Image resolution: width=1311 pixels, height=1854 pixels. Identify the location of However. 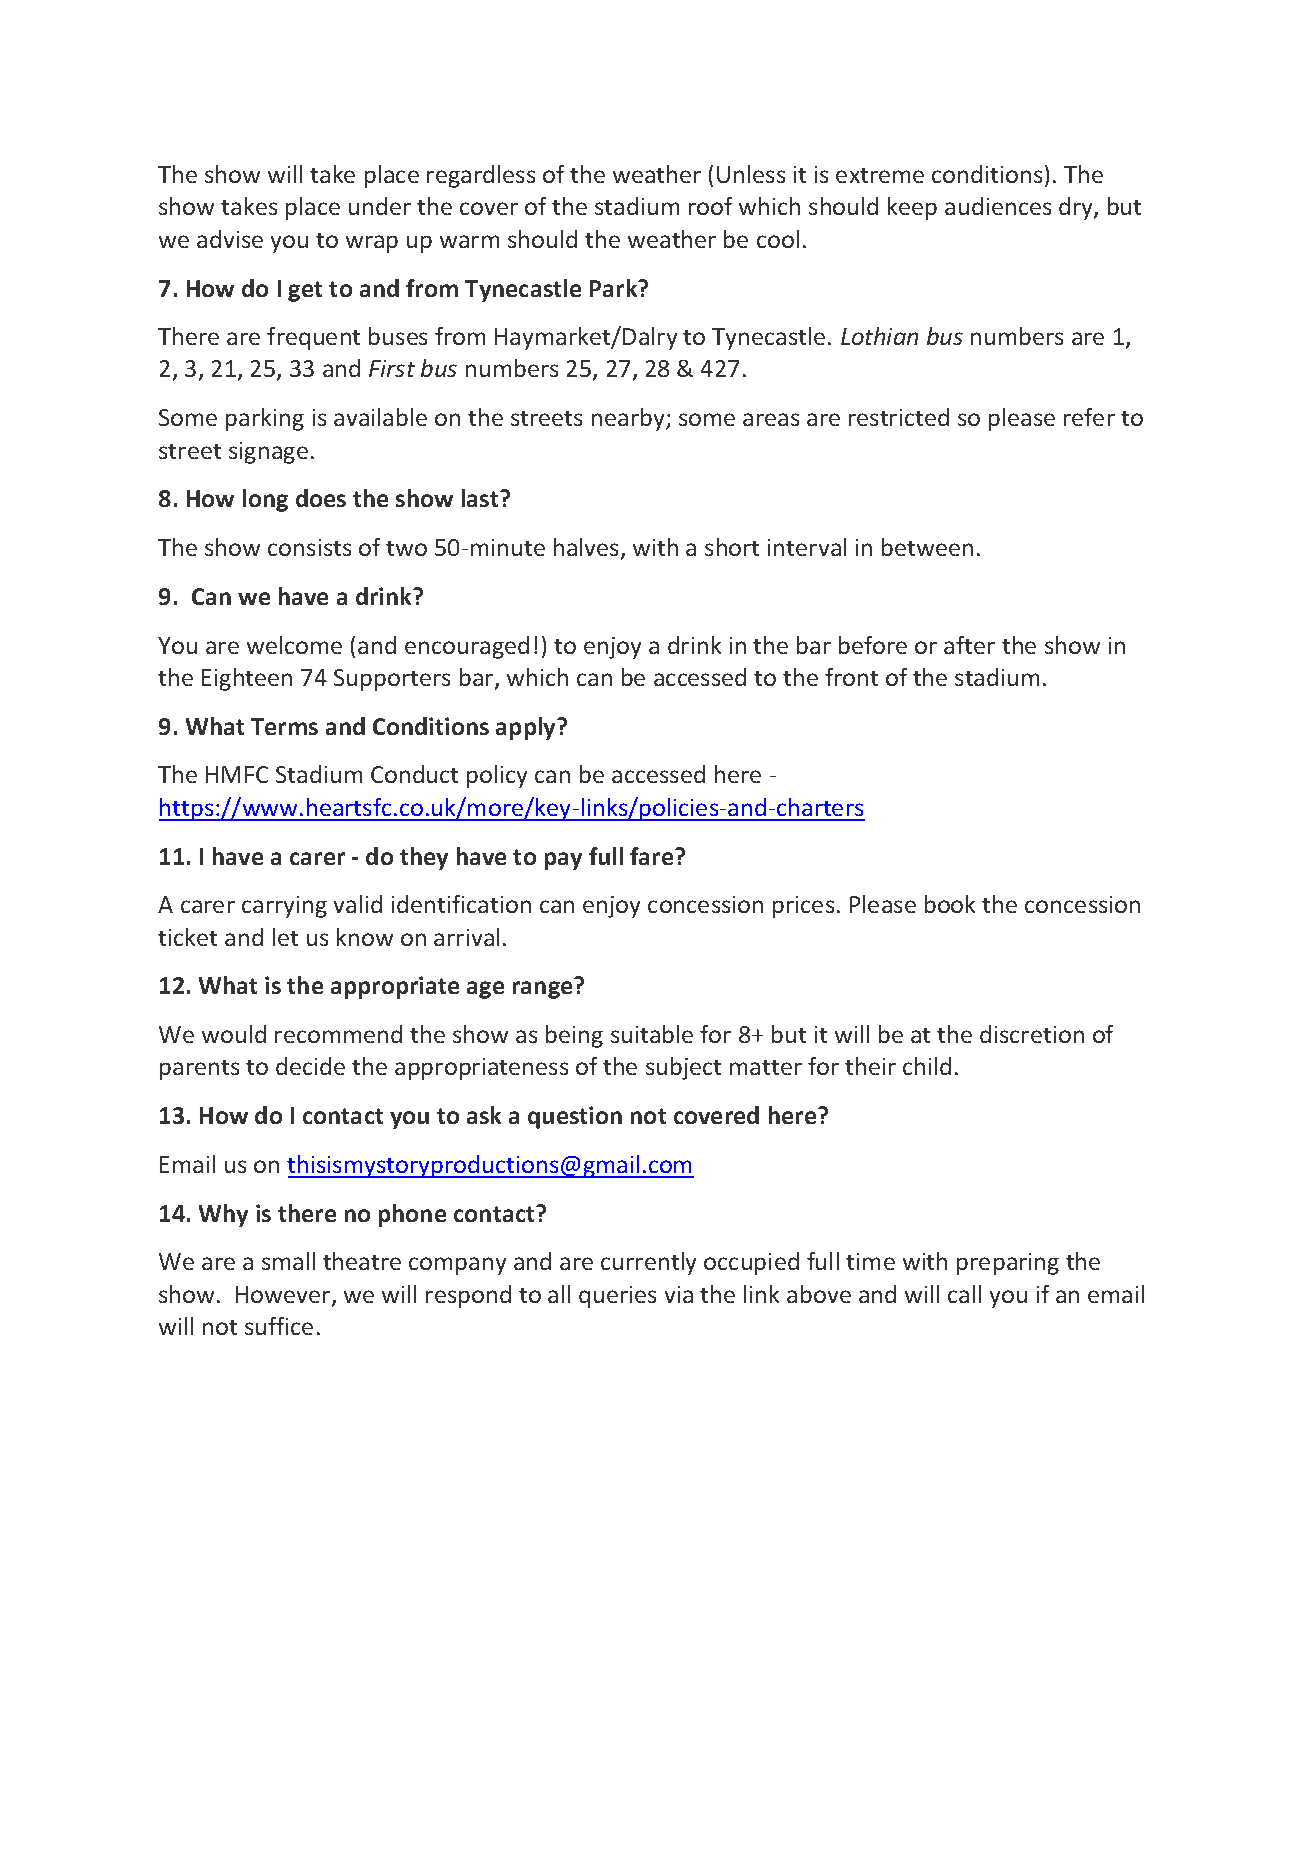
(284, 1296).
